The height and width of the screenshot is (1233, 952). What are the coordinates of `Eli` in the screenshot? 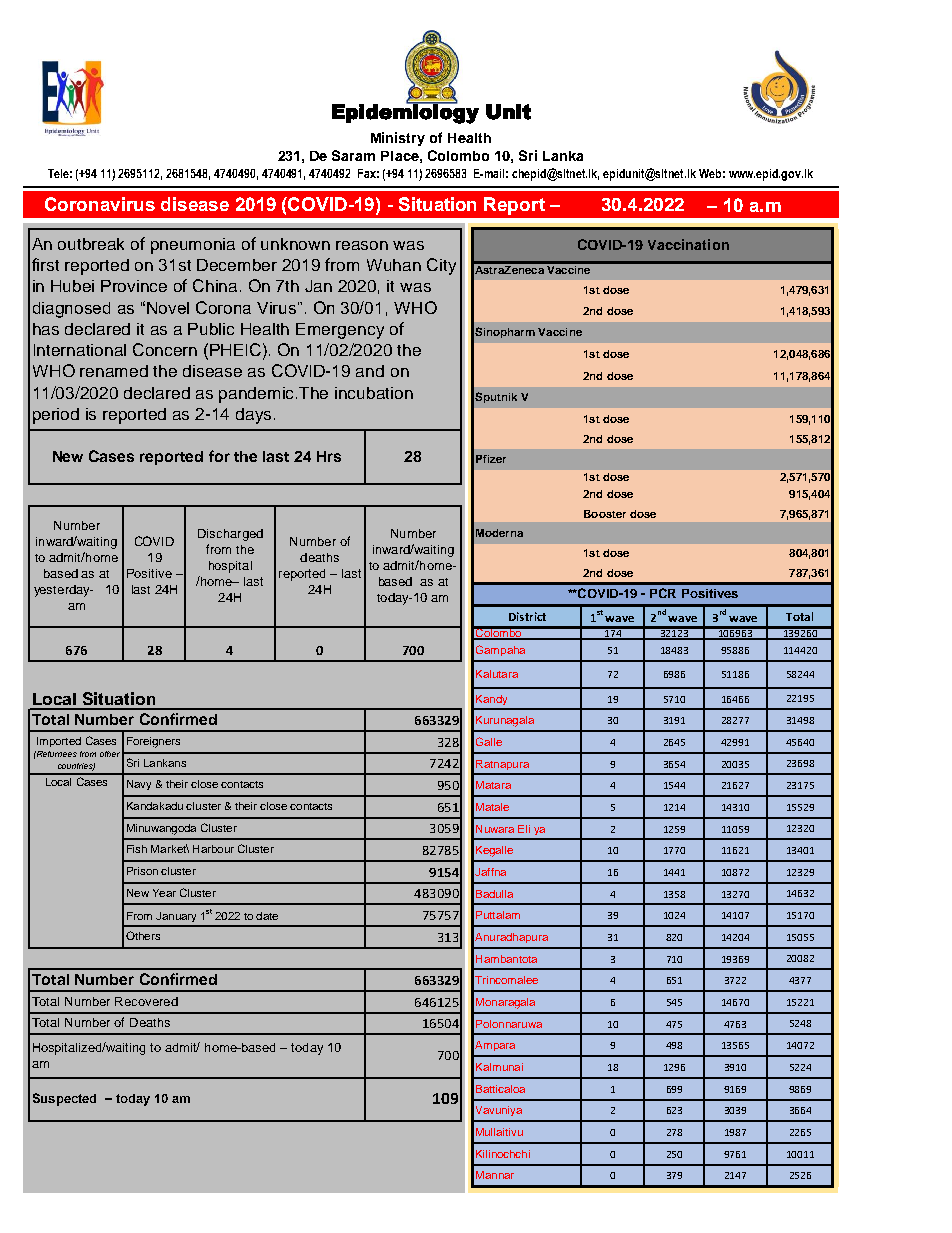 It's located at (524, 829).
